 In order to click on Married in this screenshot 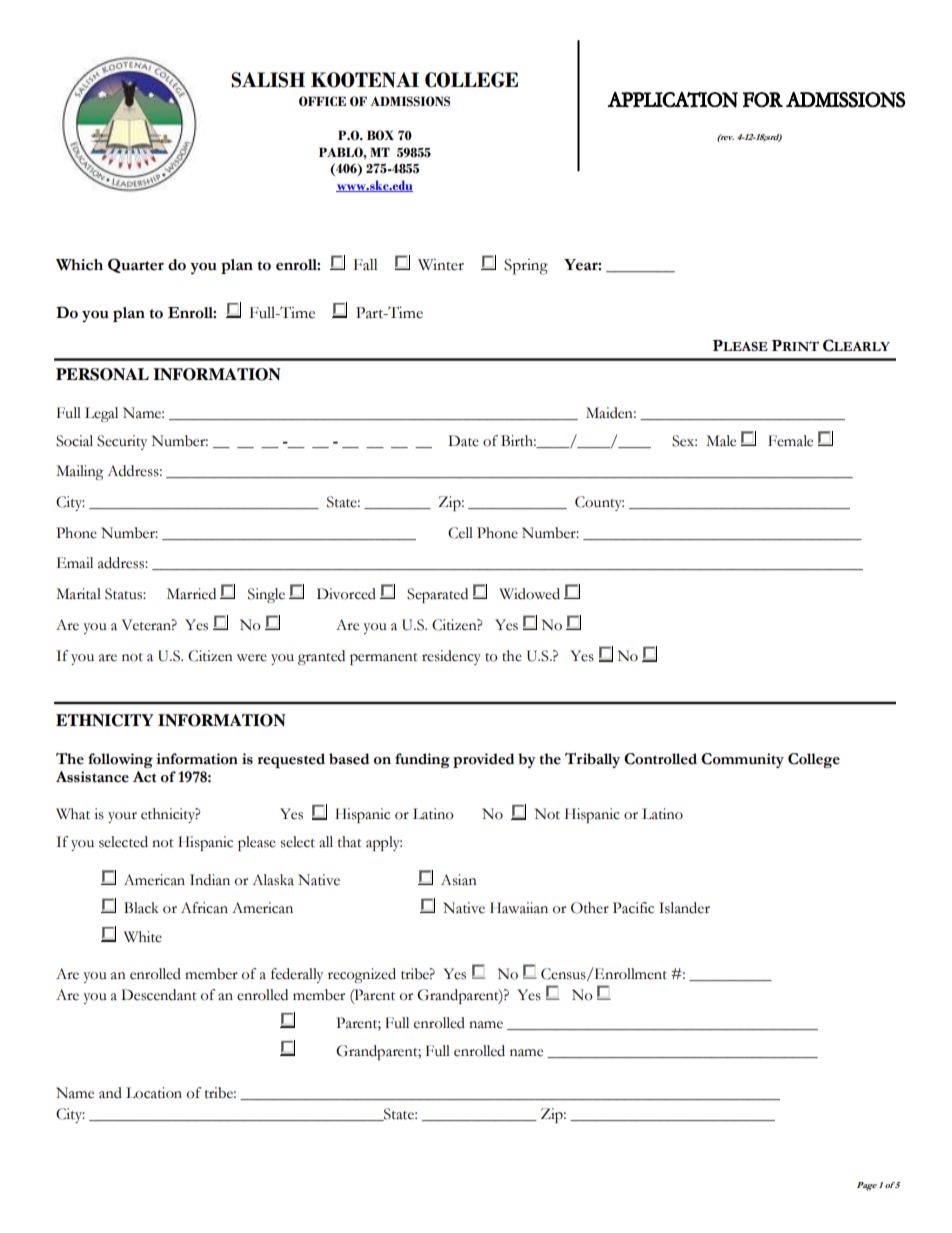, I will do `click(191, 594)`.
